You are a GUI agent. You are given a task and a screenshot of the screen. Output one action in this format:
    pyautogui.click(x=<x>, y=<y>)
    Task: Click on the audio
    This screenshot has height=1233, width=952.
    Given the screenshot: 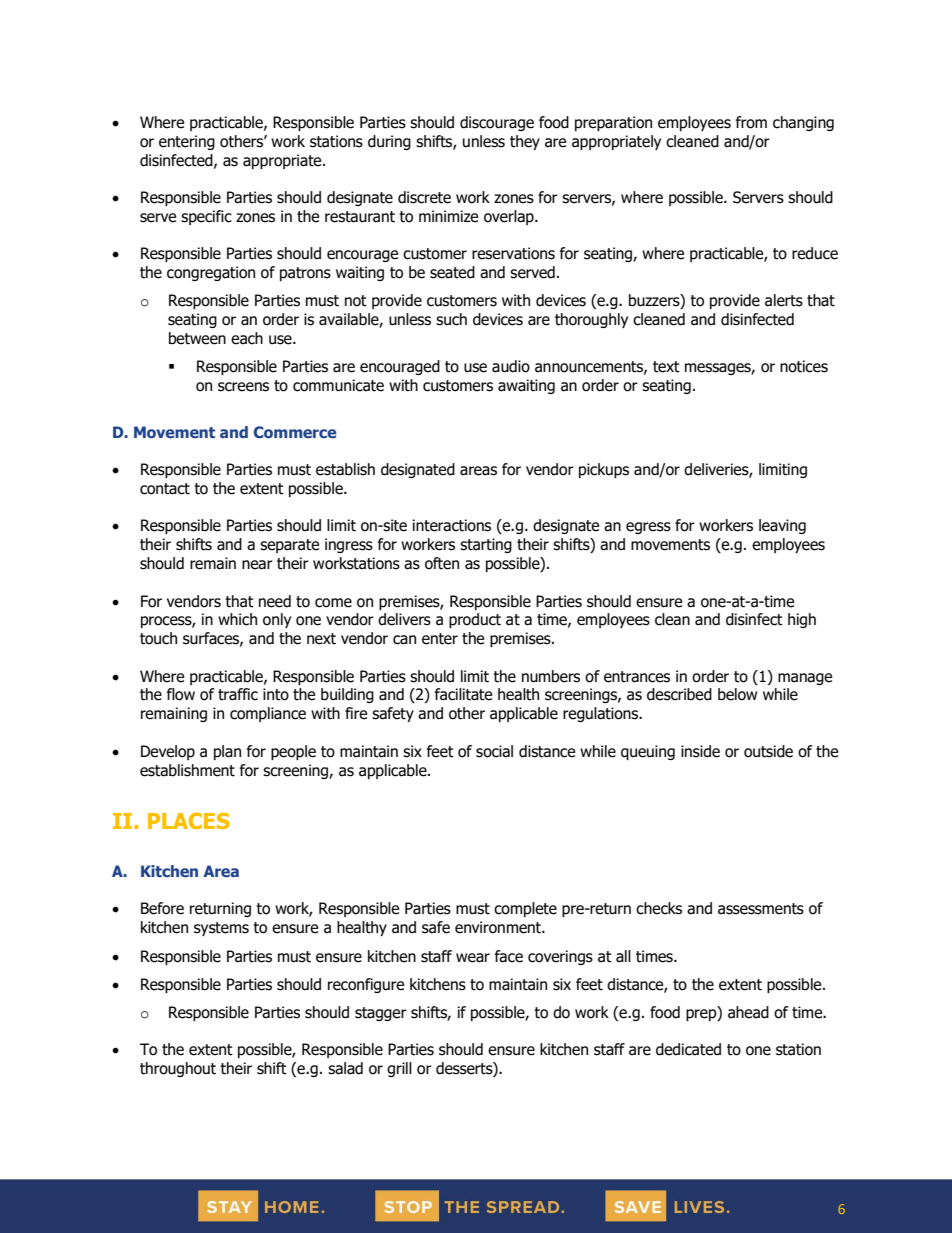 What is the action you would take?
    pyautogui.click(x=511, y=366)
